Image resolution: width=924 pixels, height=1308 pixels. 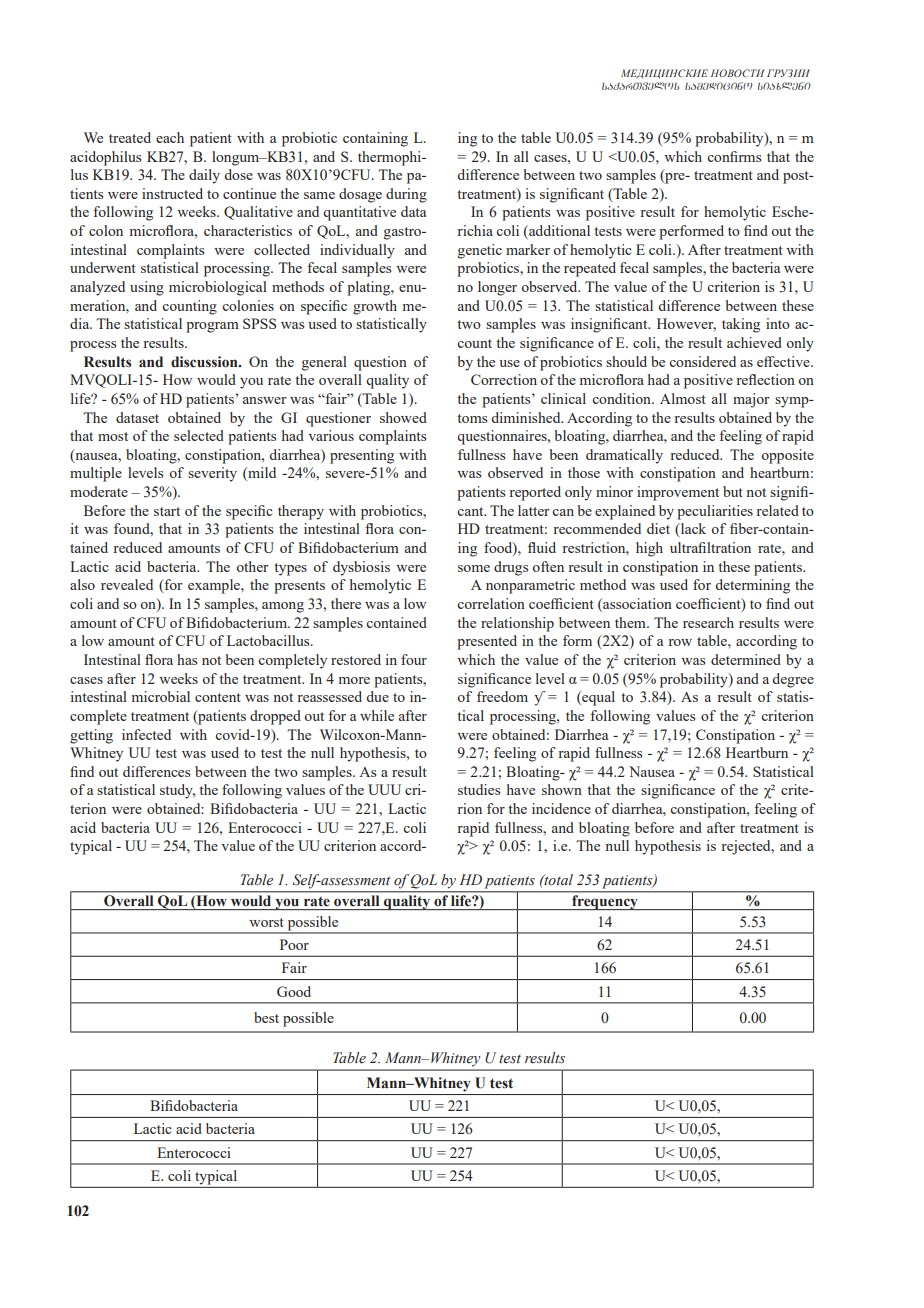 What do you see at coordinates (146, 734) in the screenshot?
I see `infected` at bounding box center [146, 734].
